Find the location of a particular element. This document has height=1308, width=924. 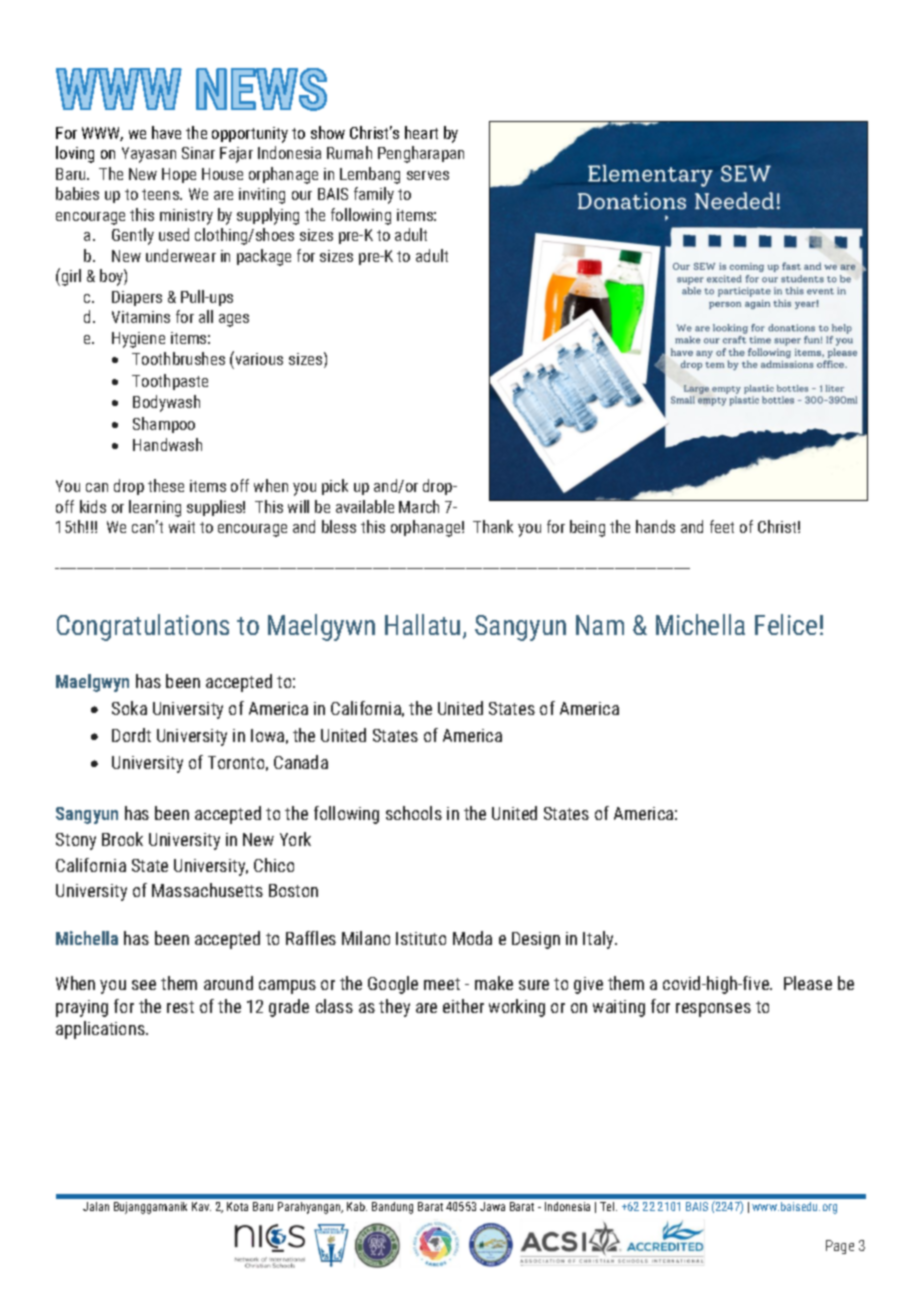

Nam is located at coordinates (600, 625).
